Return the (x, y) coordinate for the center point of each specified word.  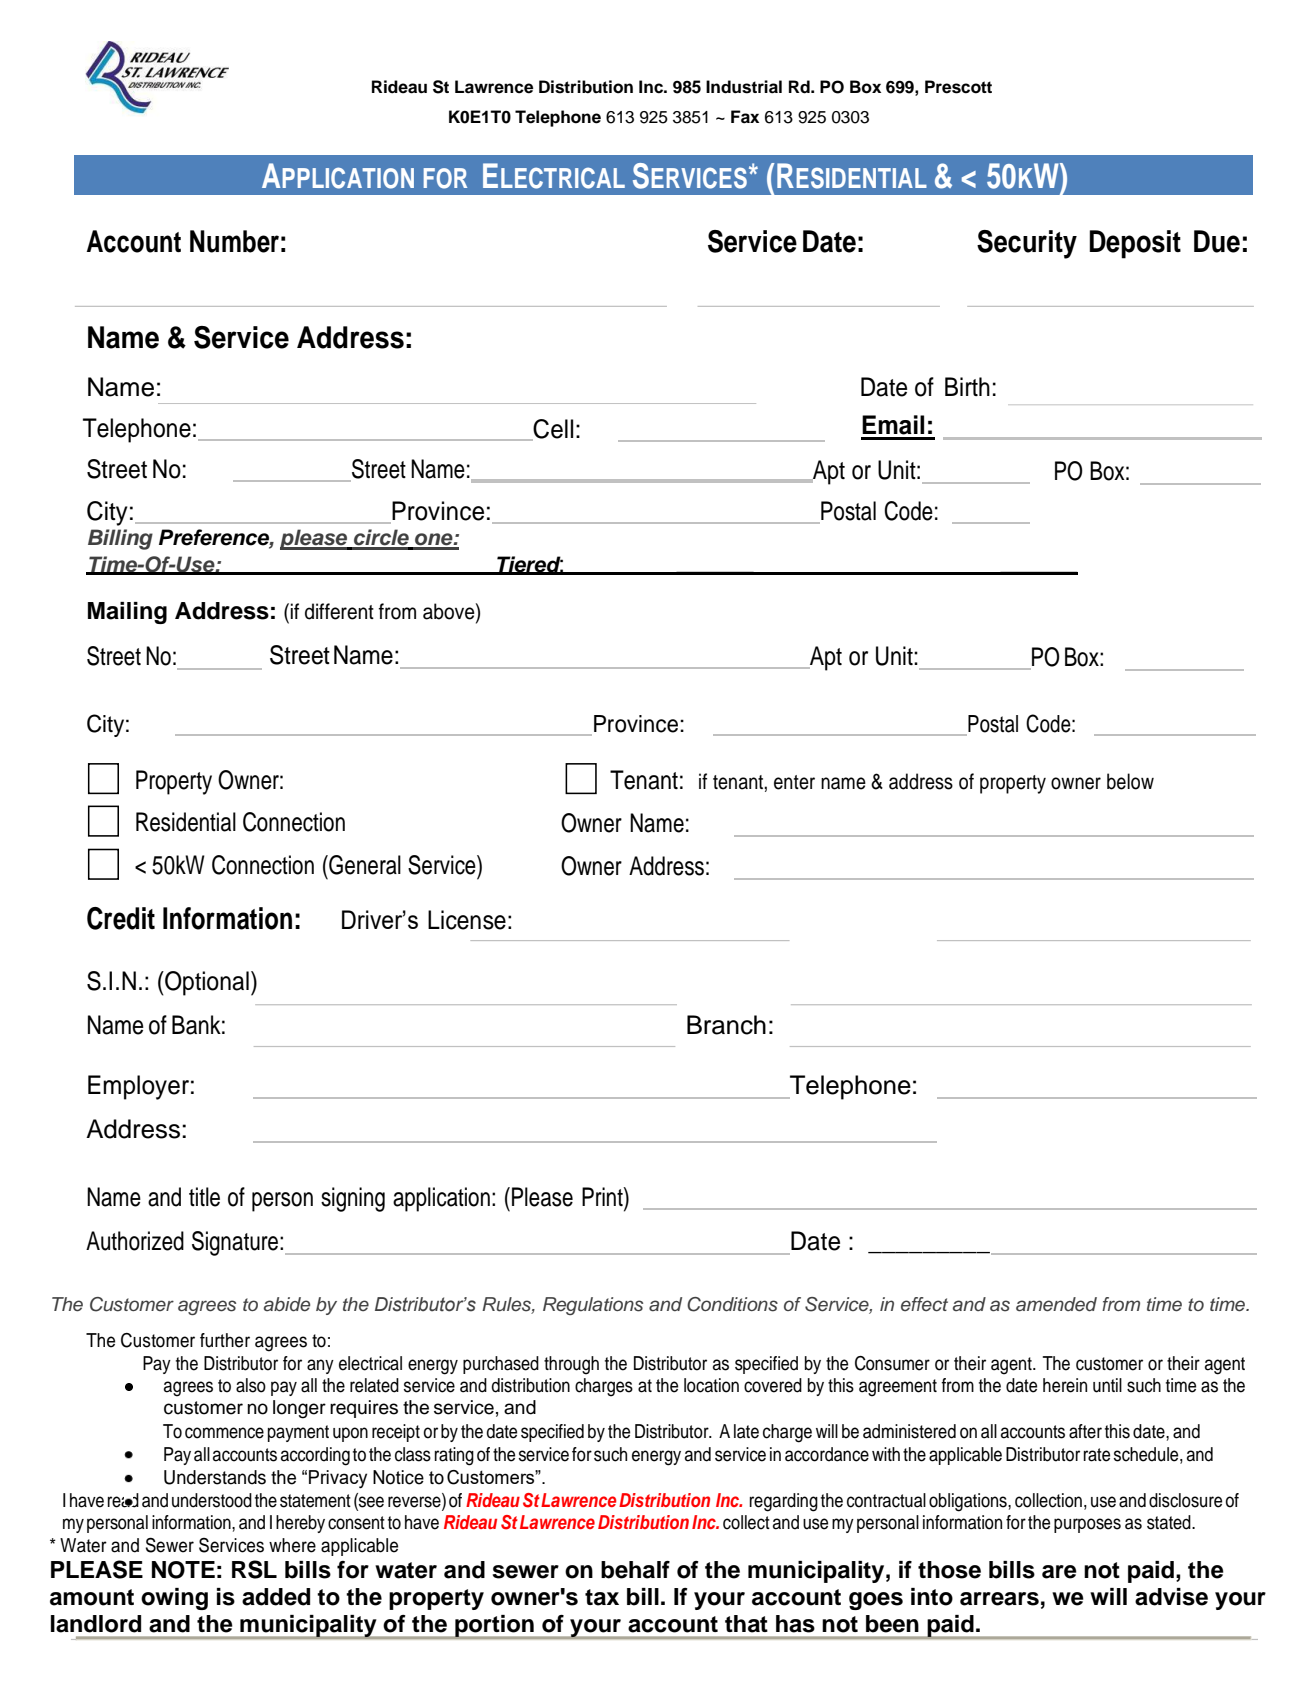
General (364, 865)
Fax (745, 117)
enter (794, 782)
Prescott (958, 87)
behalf (635, 1570)
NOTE (183, 1570)
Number (234, 241)
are (1059, 1572)
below (1130, 781)
